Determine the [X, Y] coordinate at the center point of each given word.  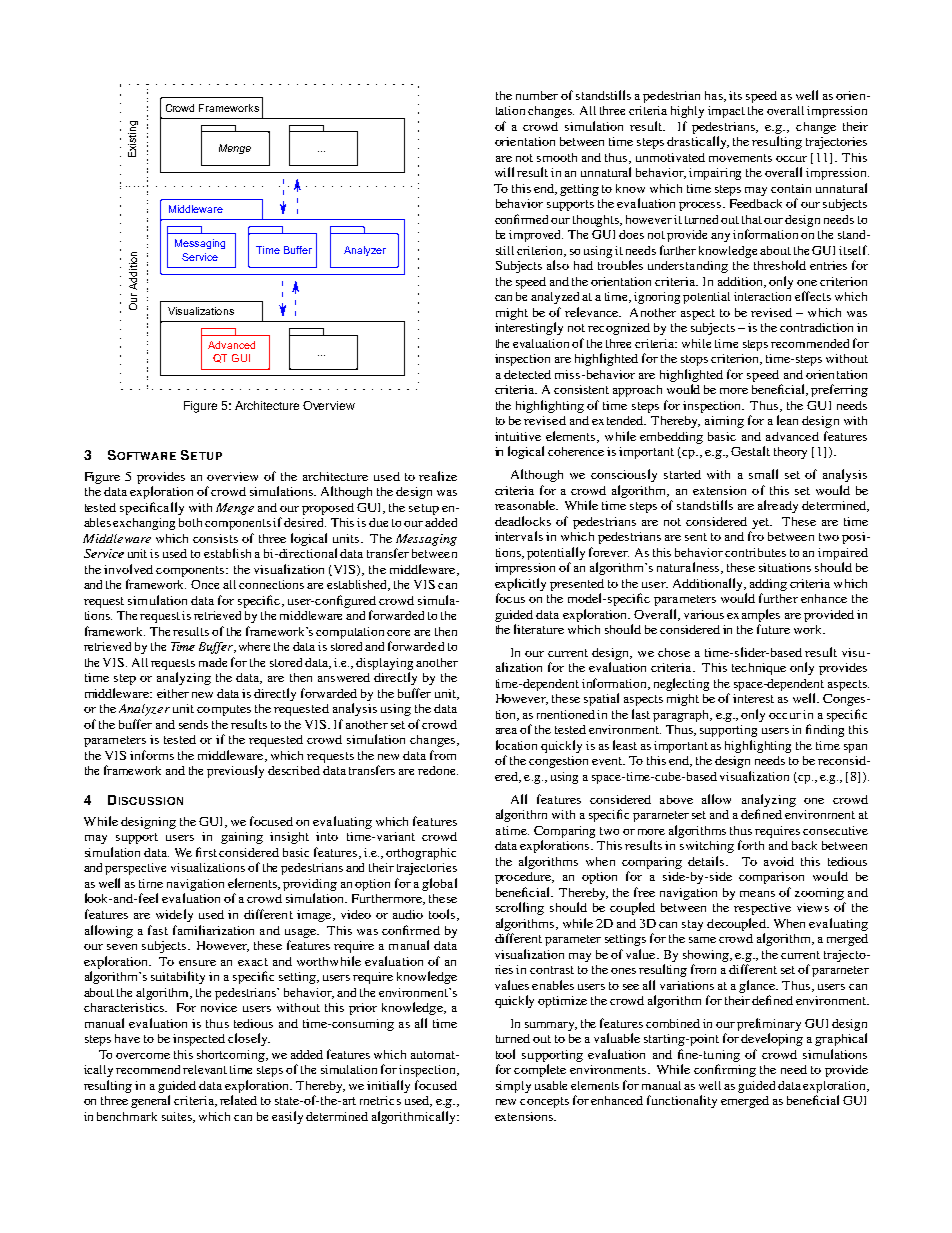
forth [751, 845]
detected [527, 374]
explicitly [520, 584]
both [190, 522]
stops [694, 360]
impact [726, 112]
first [206, 852]
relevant [205, 1069]
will [504, 172]
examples [753, 615]
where [254, 646]
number [537, 95]
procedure [524, 878]
